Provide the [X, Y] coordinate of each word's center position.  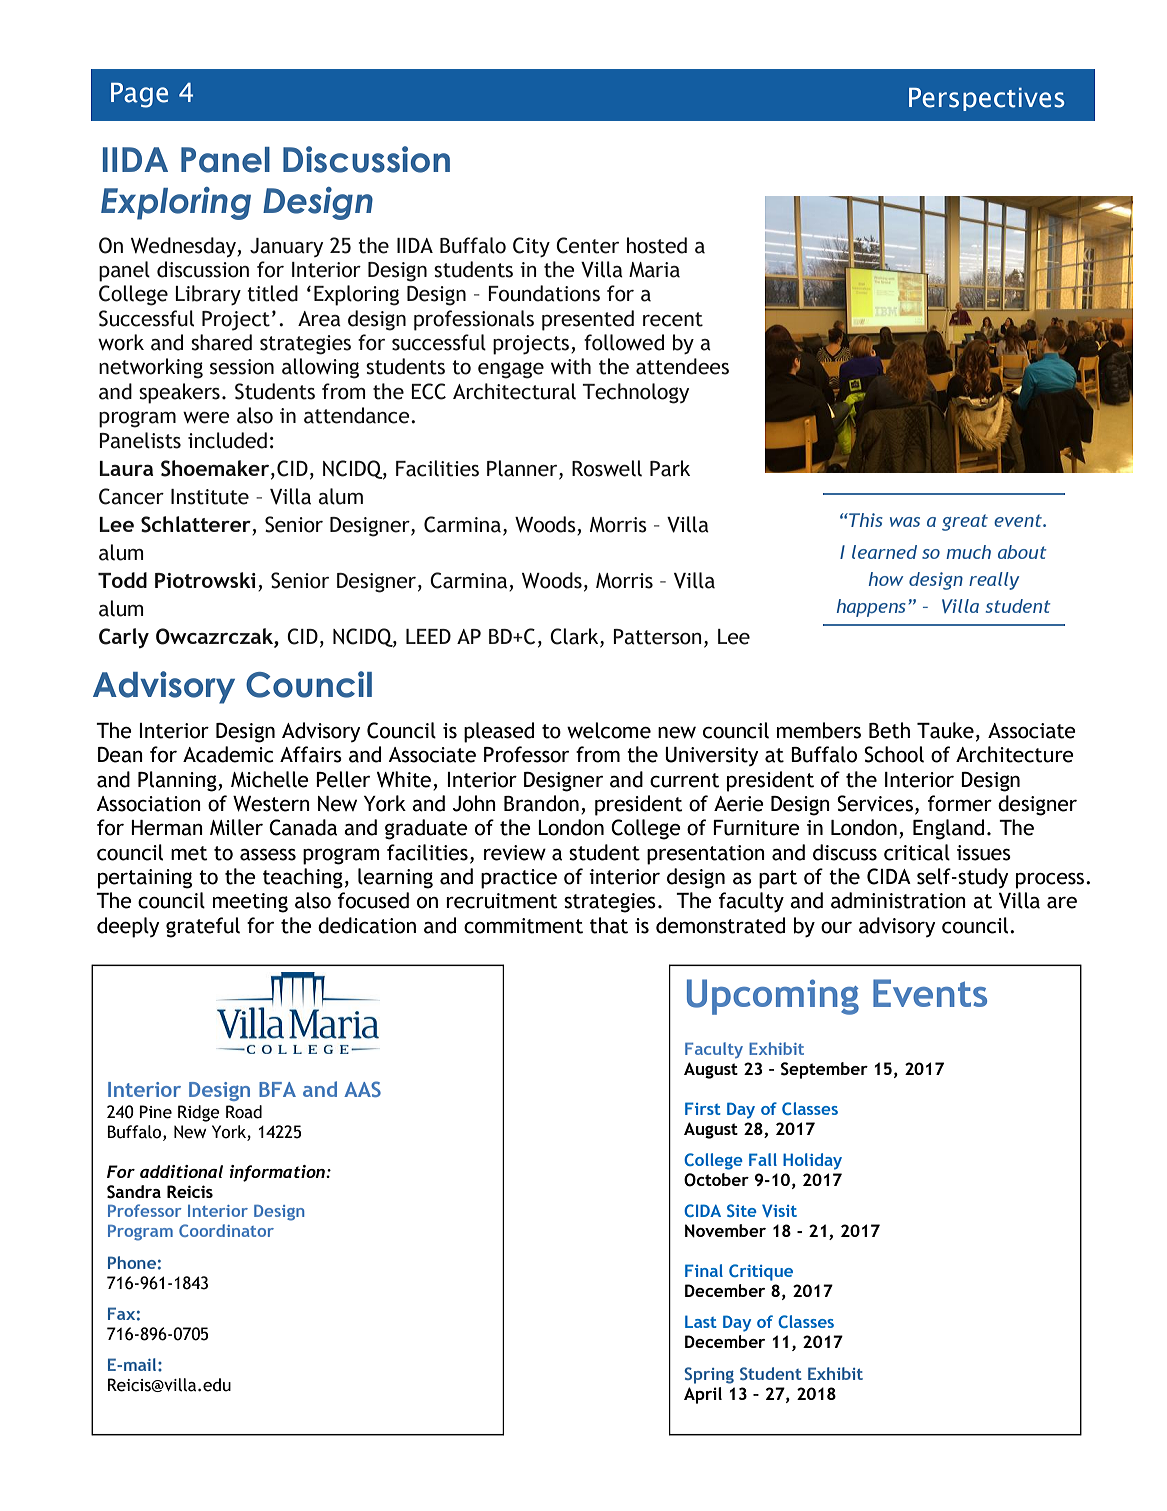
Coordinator [226, 1230]
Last [701, 1321]
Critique [761, 1272]
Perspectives [987, 99]
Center [587, 245]
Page [139, 95]
